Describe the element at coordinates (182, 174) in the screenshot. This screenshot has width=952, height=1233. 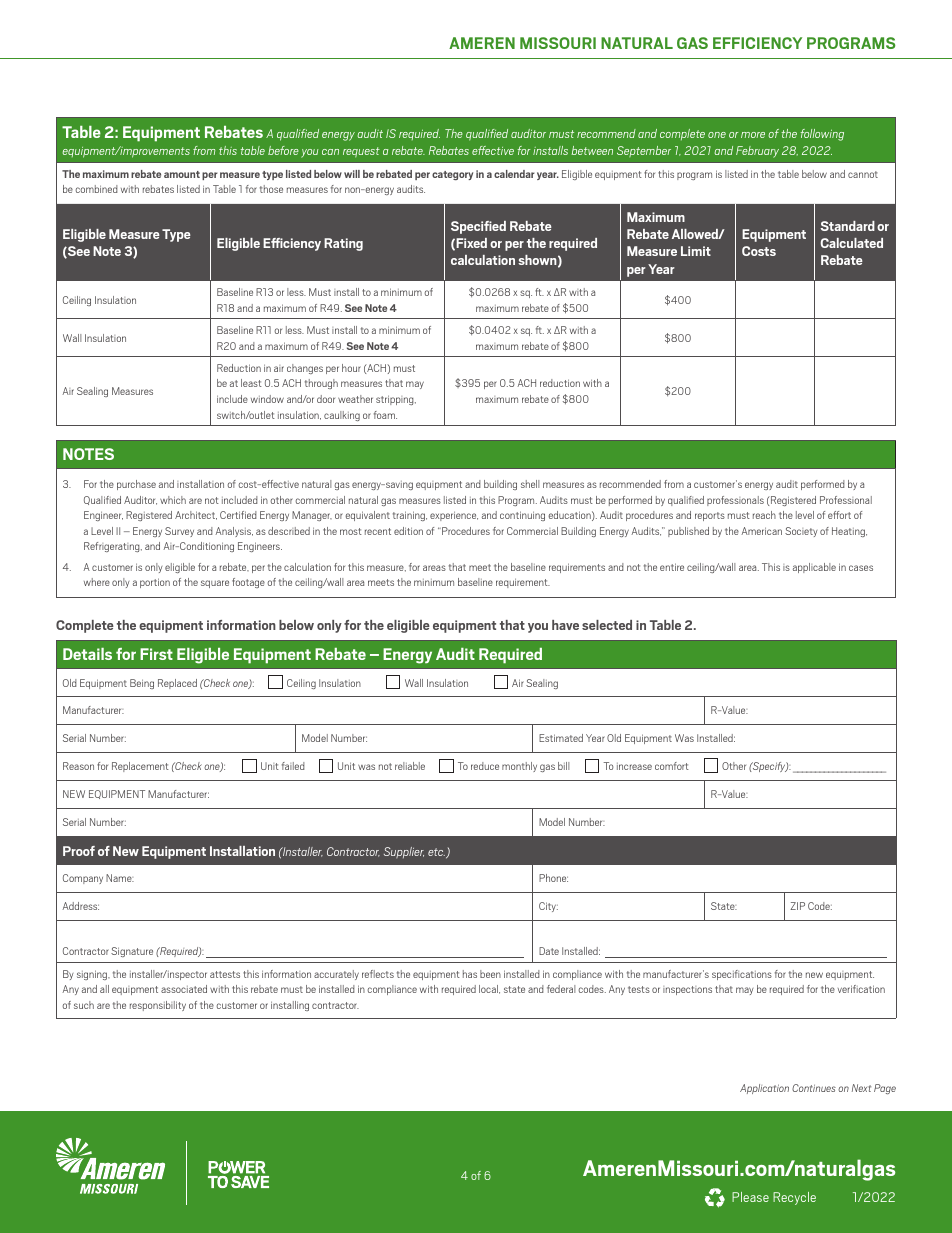
I see `amount` at that location.
